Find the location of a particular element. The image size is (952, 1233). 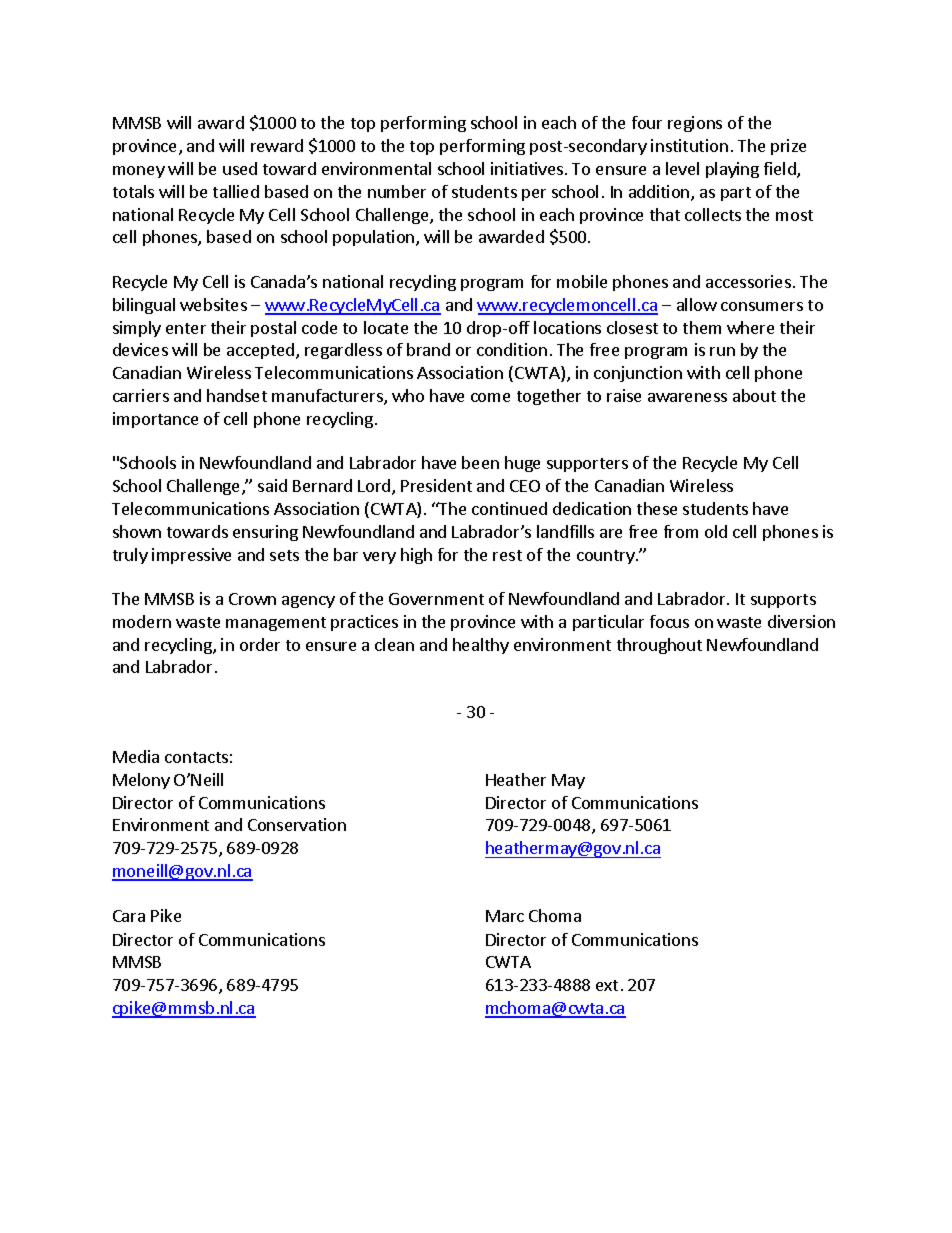

impressive is located at coordinates (191, 556).
